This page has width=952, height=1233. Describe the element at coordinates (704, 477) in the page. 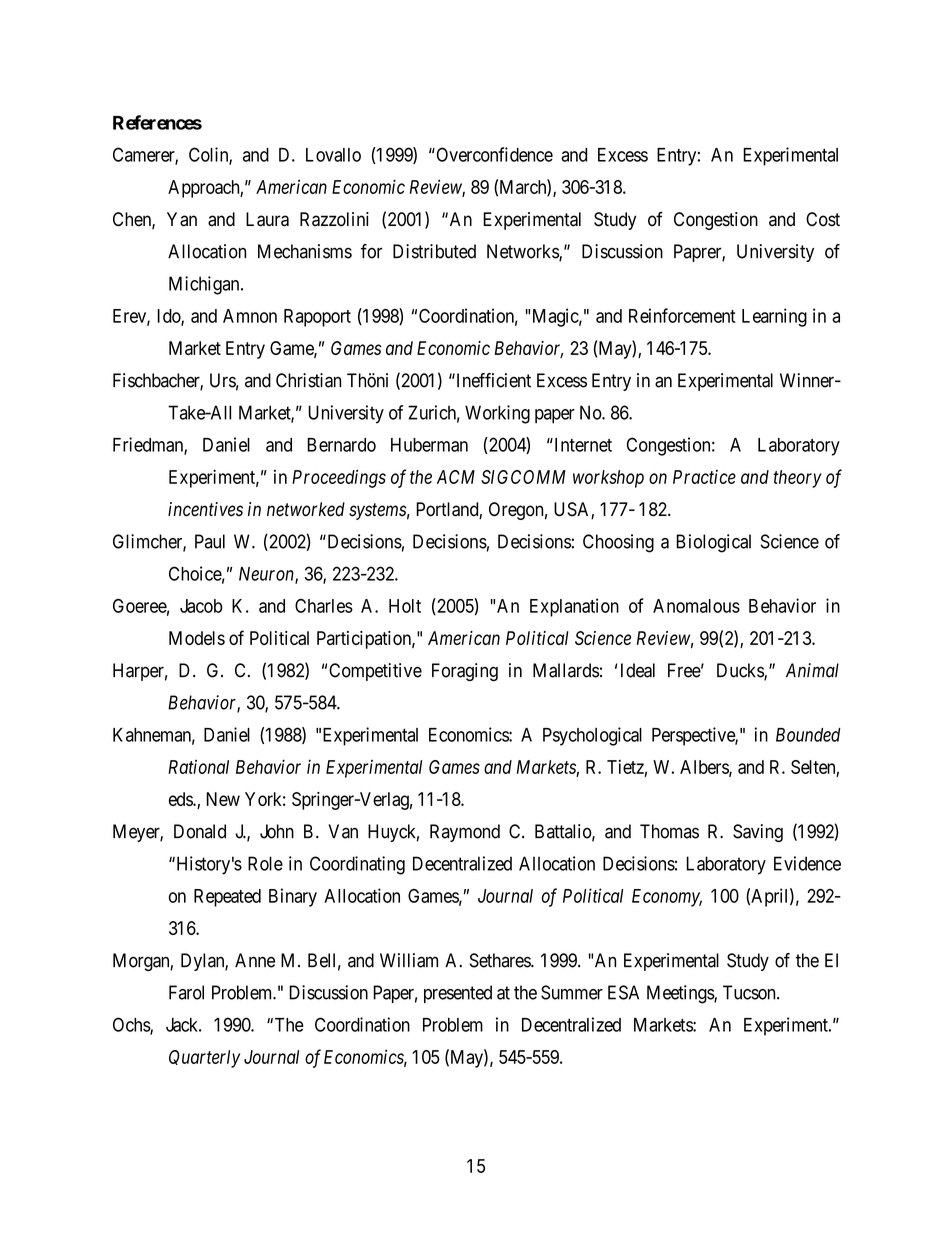

I see `Practice` at that location.
